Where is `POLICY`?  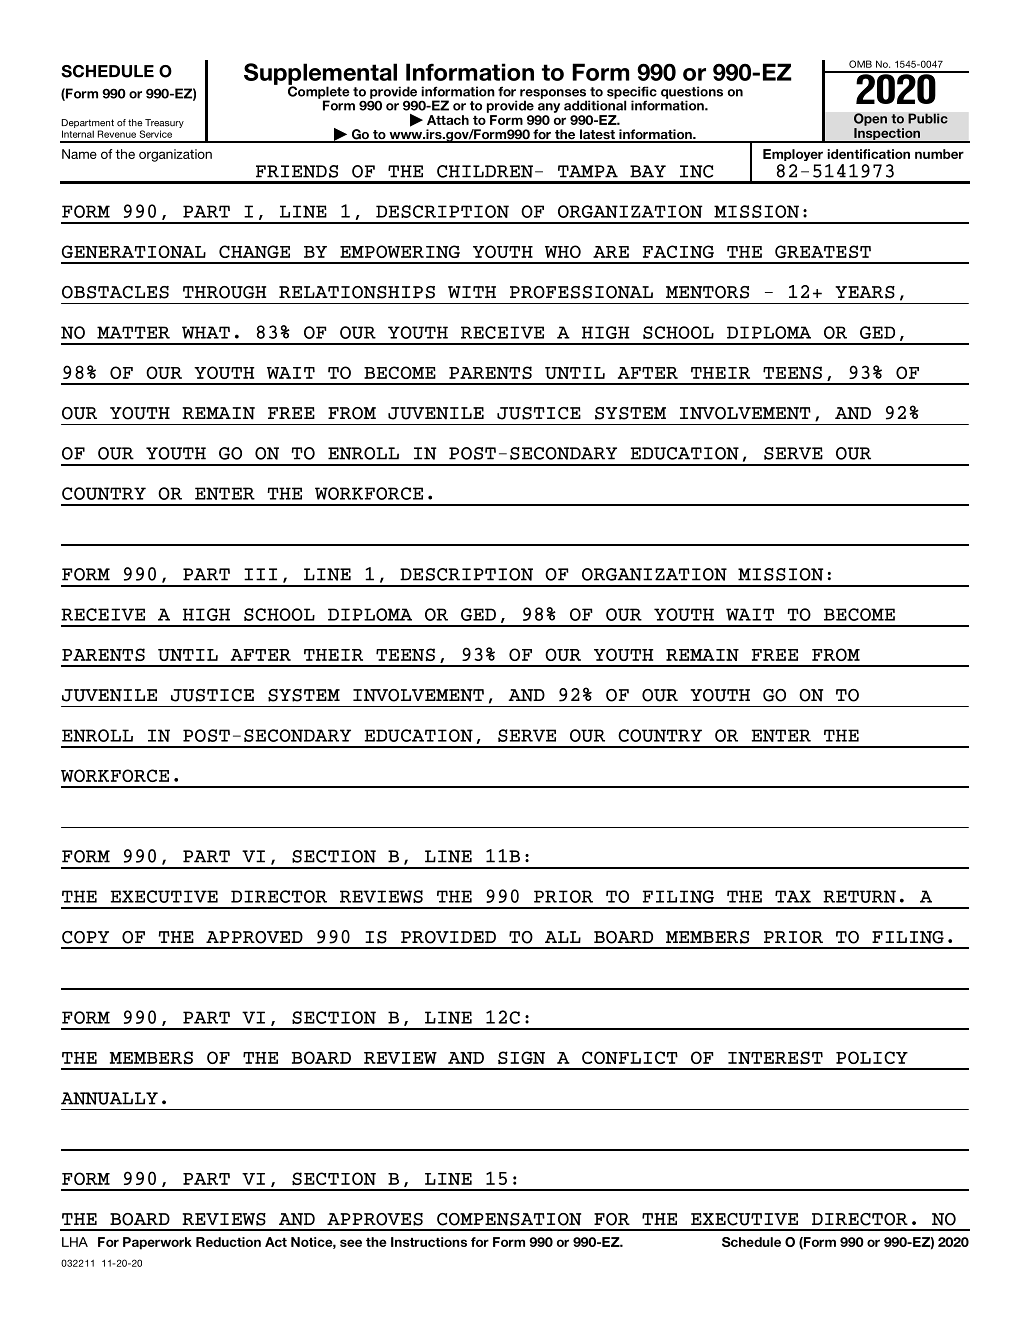
POLICY is located at coordinates (872, 1057).
